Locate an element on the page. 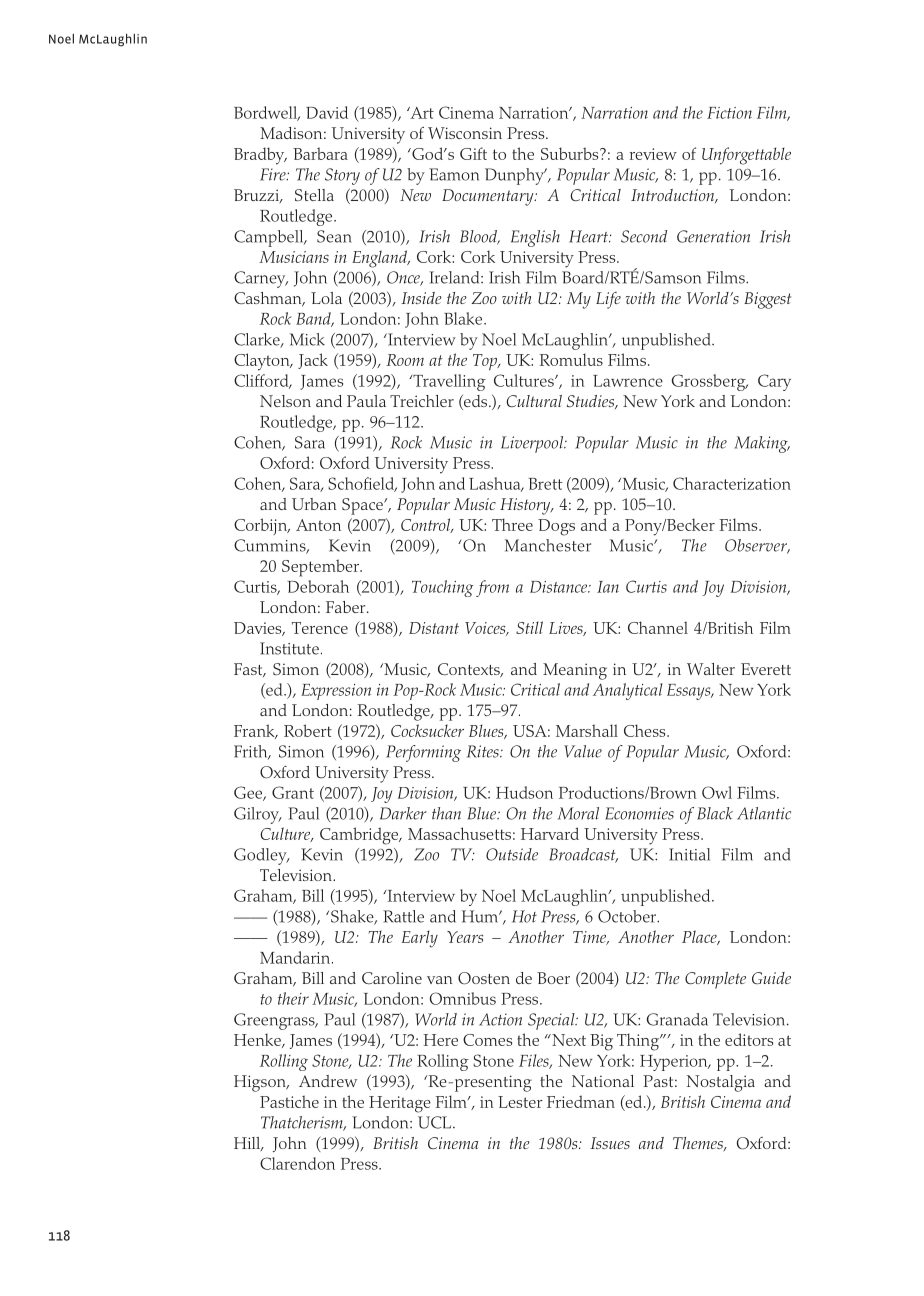 This document has width=924, height=1296. Terence is located at coordinates (320, 628).
